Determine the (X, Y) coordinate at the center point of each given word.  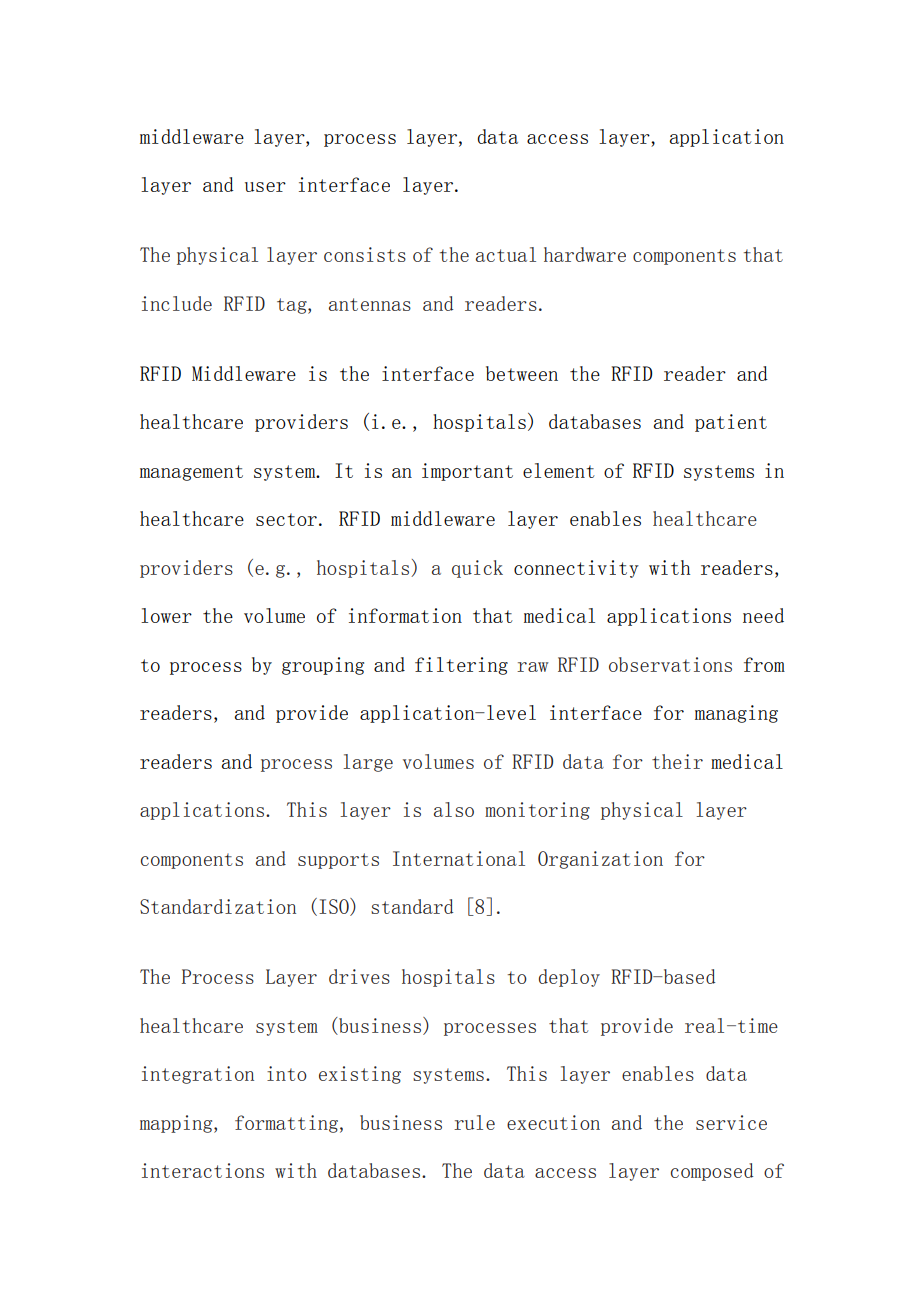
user (265, 187)
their (677, 761)
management (191, 473)
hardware (585, 254)
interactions (203, 1170)
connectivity (576, 569)
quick (477, 569)
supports (338, 861)
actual (506, 254)
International (459, 858)
